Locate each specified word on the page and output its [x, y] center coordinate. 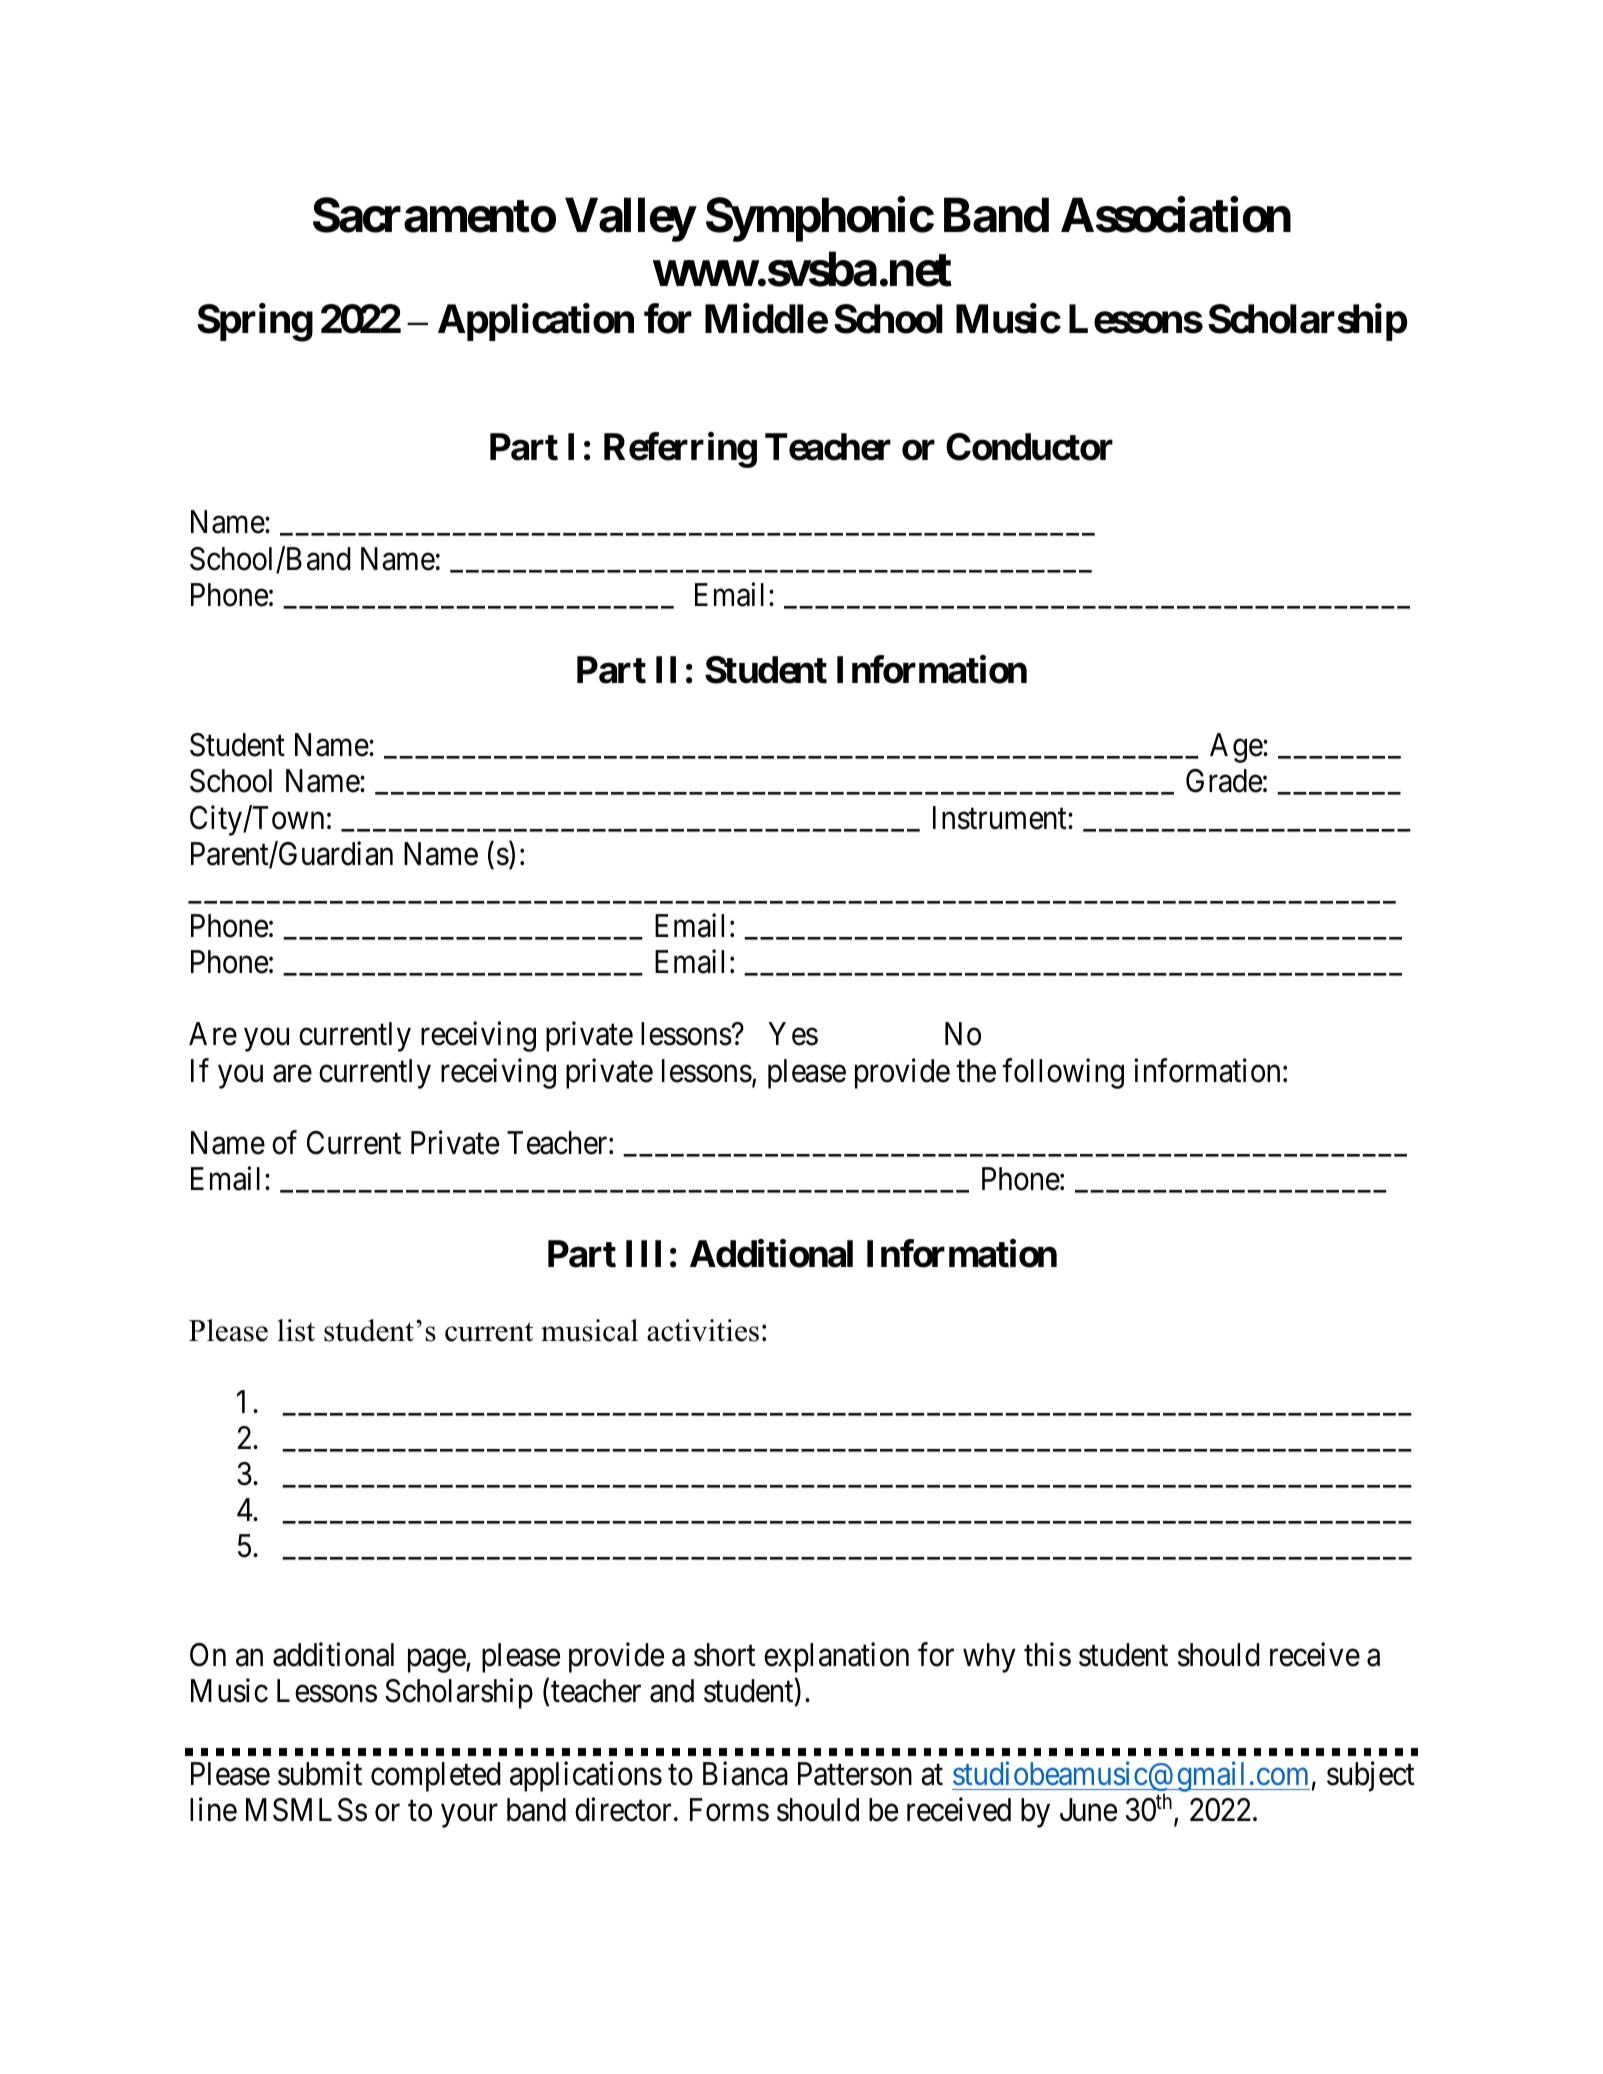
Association [1176, 215]
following [1063, 1073]
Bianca [745, 1773]
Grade [1224, 781]
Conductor [1029, 447]
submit [320, 1773]
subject [1371, 1776]
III [643, 1254]
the [976, 1071]
